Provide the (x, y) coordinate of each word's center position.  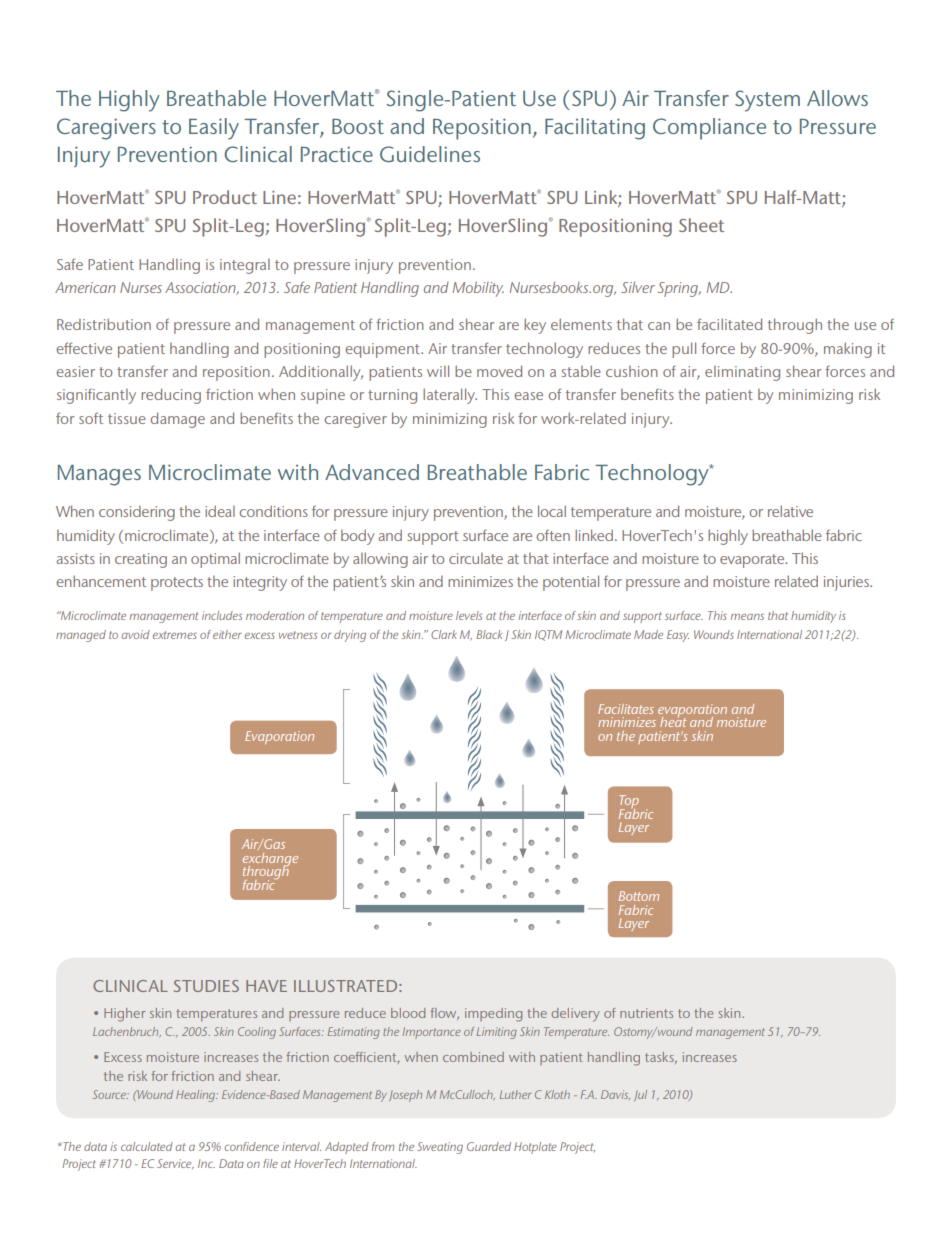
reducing (171, 396)
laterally (450, 396)
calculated (147, 1146)
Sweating (440, 1148)
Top (629, 803)
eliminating (742, 373)
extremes (175, 635)
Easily (214, 129)
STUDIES (206, 986)
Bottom (639, 896)
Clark (444, 634)
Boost (358, 126)
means (747, 617)
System (767, 101)
